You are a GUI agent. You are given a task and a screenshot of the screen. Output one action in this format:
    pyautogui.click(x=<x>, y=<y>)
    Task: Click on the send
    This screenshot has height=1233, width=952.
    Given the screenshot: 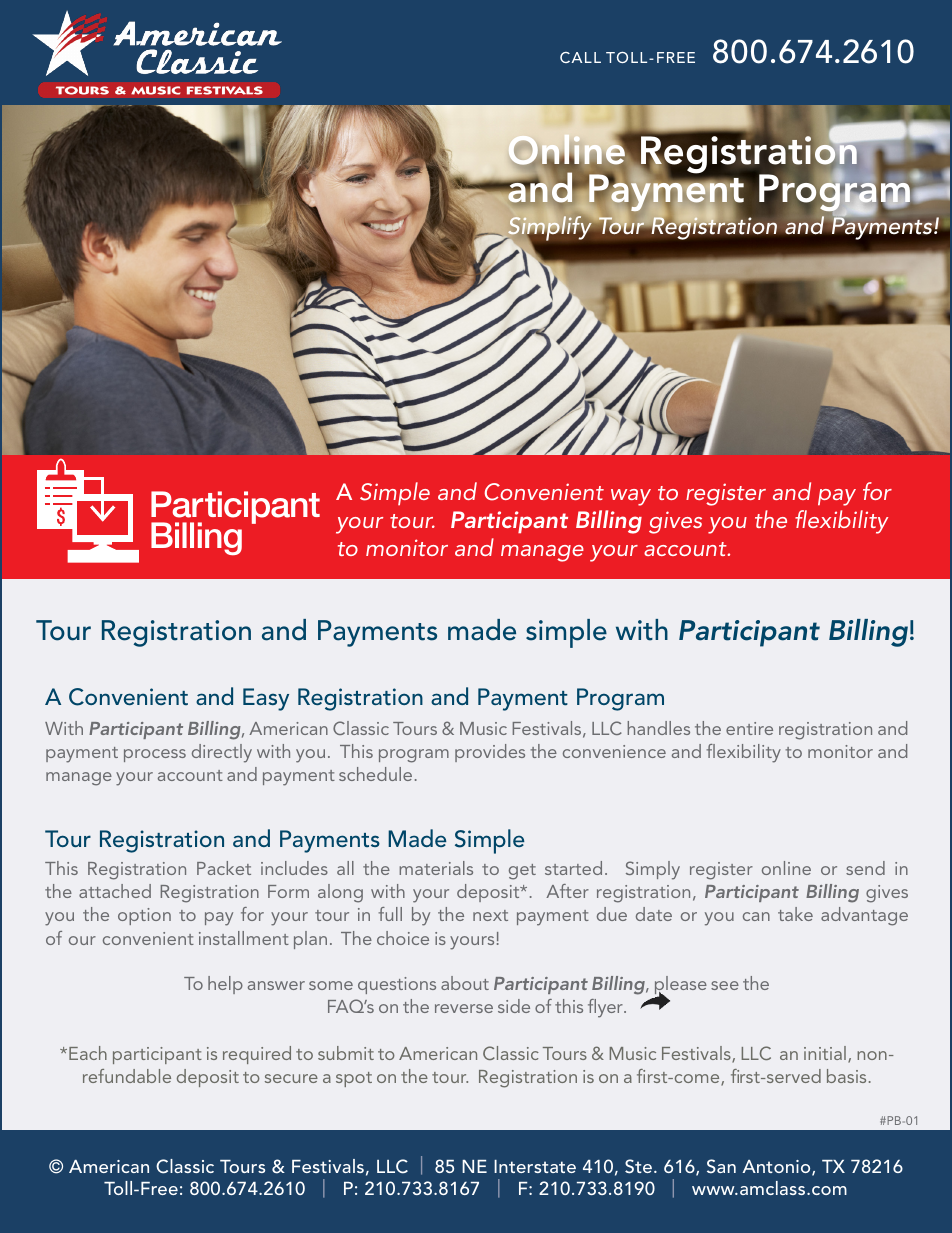 What is the action you would take?
    pyautogui.click(x=865, y=868)
